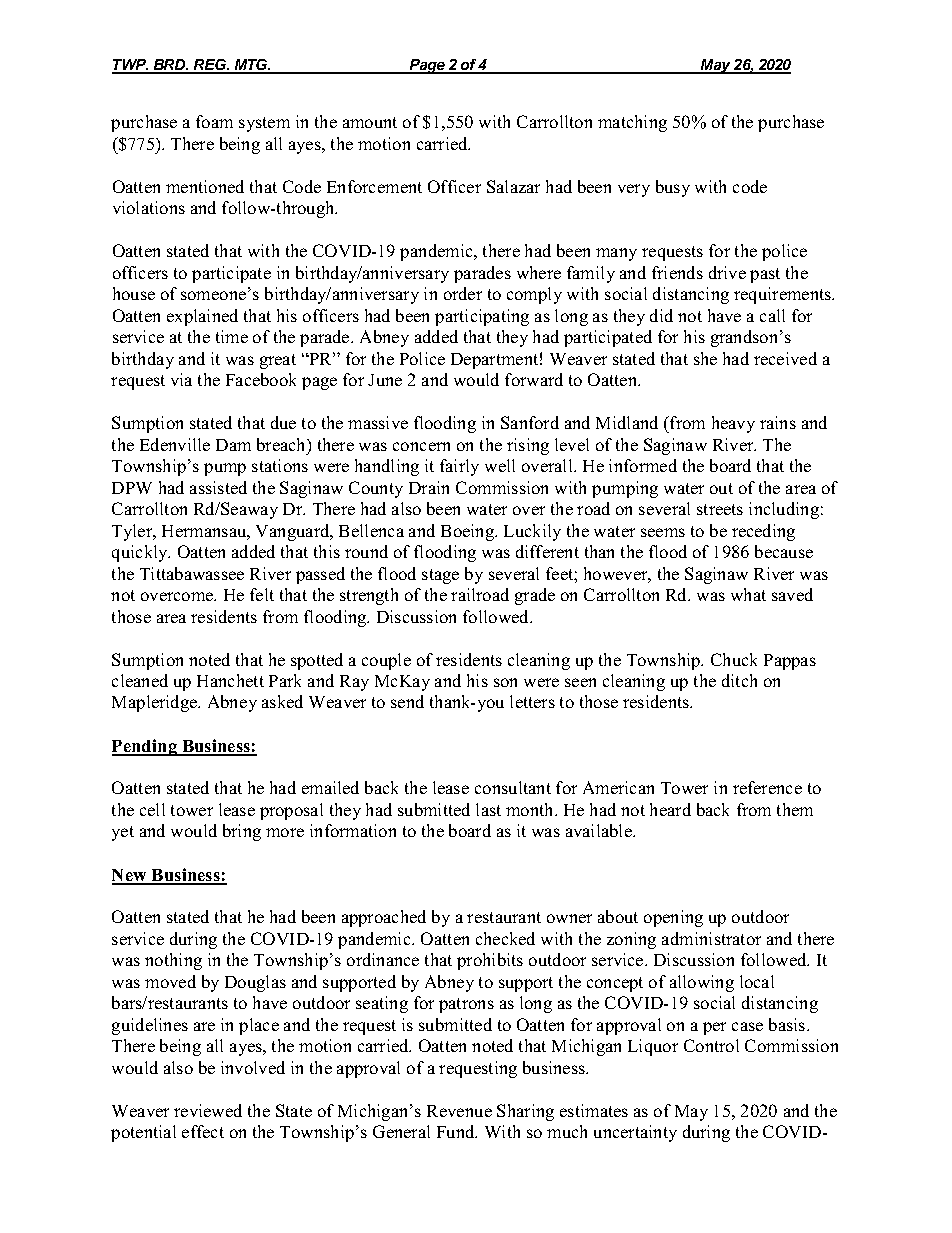 This screenshot has height=1233, width=952. Describe the element at coordinates (145, 747) in the screenshot. I see `Pending` at that location.
